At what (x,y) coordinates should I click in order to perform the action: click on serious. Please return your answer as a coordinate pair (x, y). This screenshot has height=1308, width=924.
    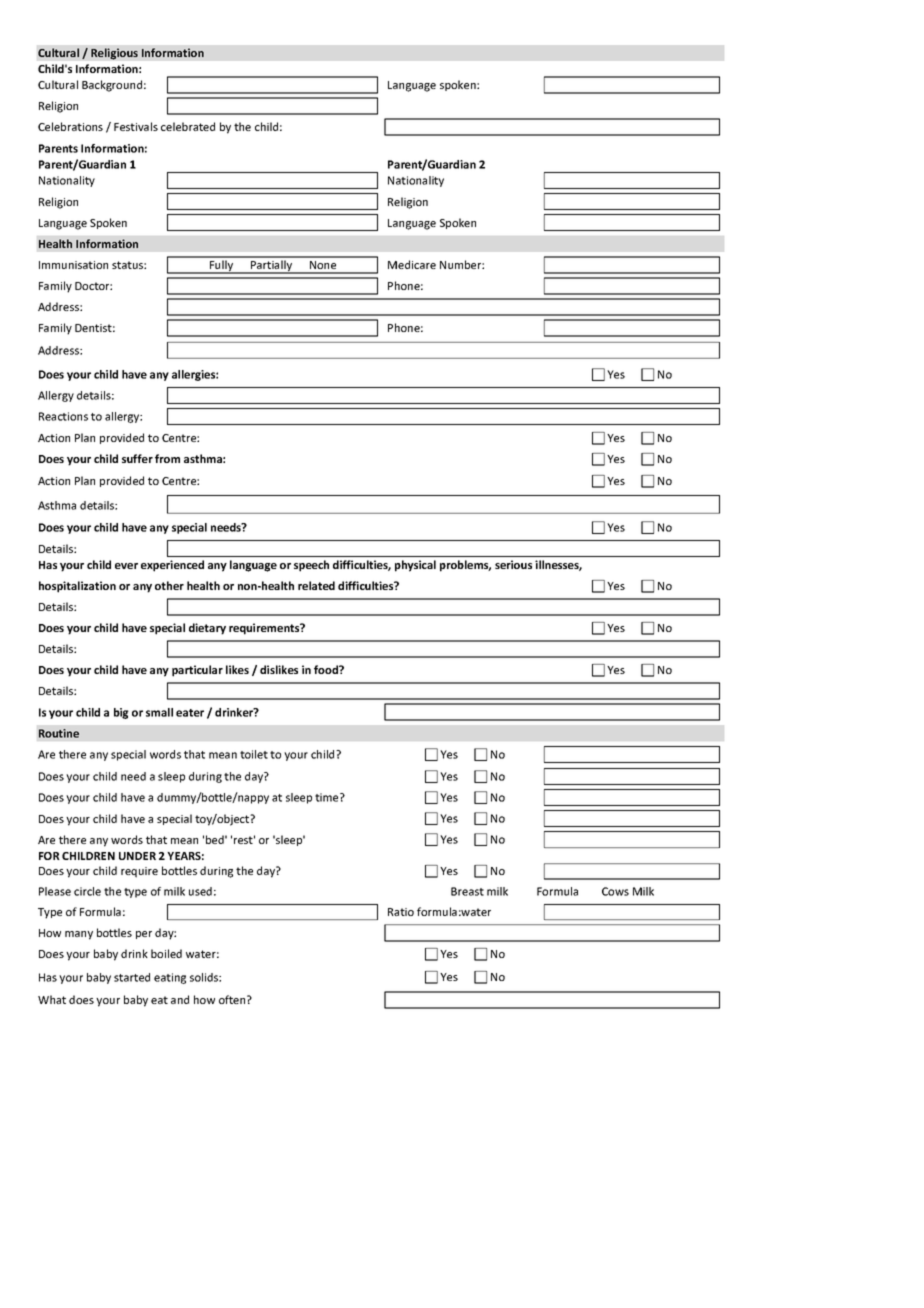
    Looking at the image, I should click on (513, 564).
